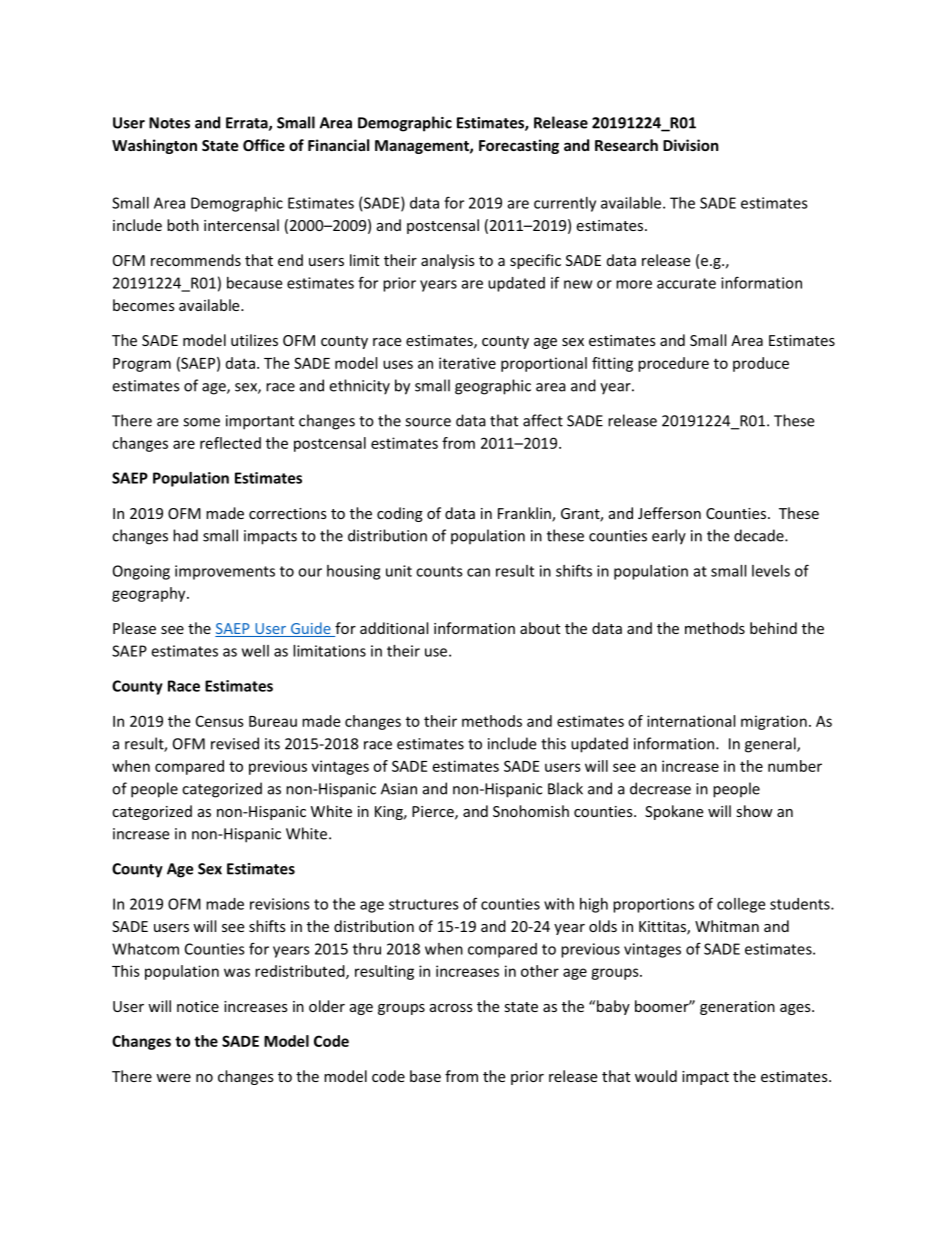 Image resolution: width=952 pixels, height=1233 pixels. What do you see at coordinates (399, 789) in the screenshot?
I see `Asian` at bounding box center [399, 789].
